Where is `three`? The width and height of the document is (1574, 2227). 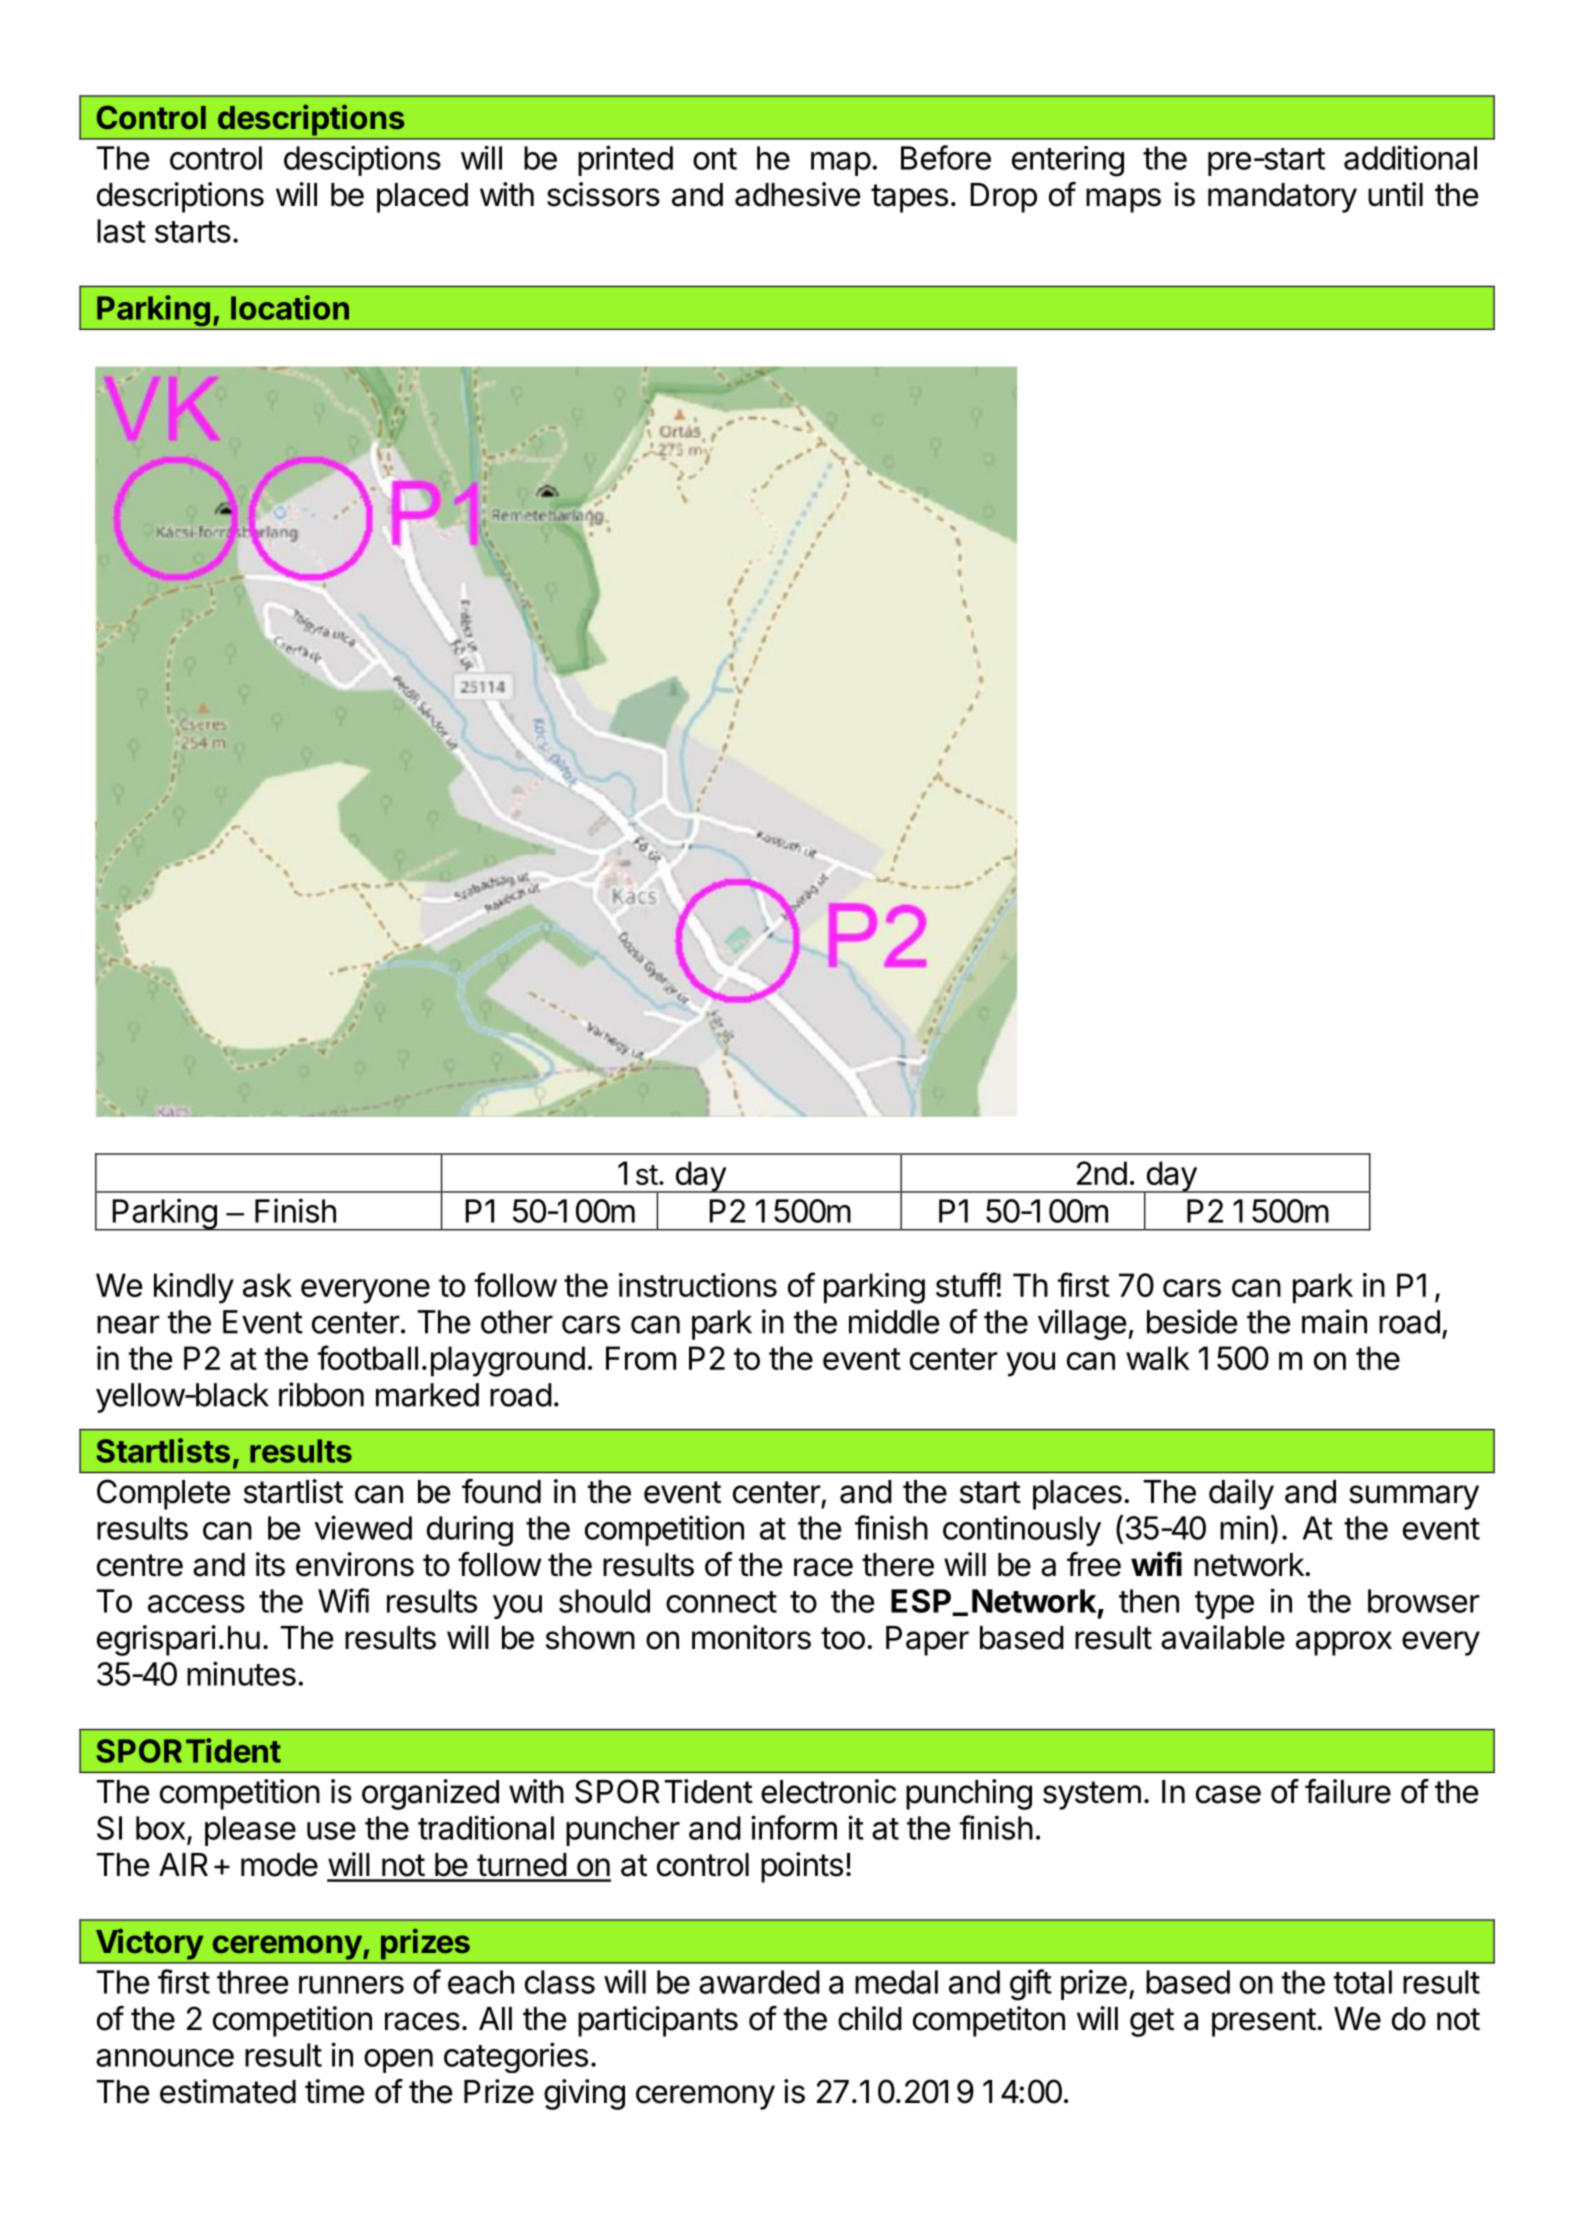
three is located at coordinates (252, 1982).
